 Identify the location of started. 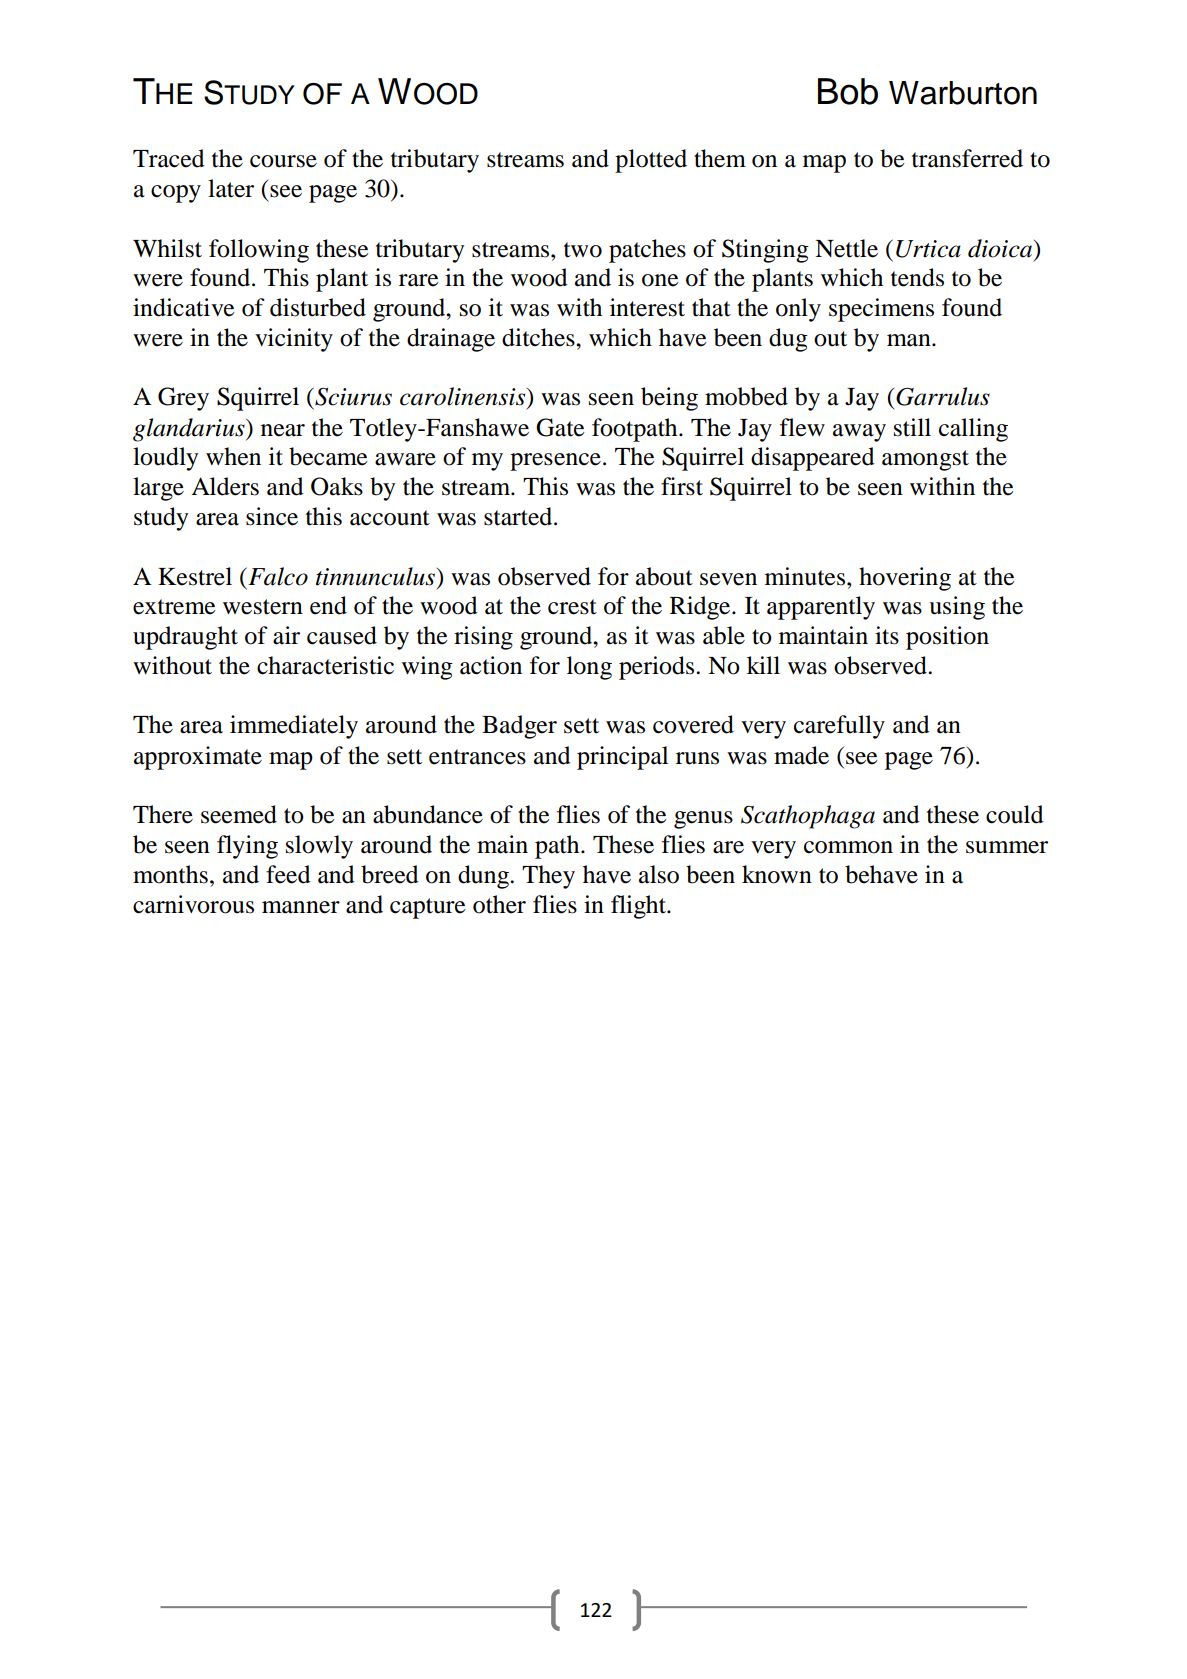
(519, 516).
